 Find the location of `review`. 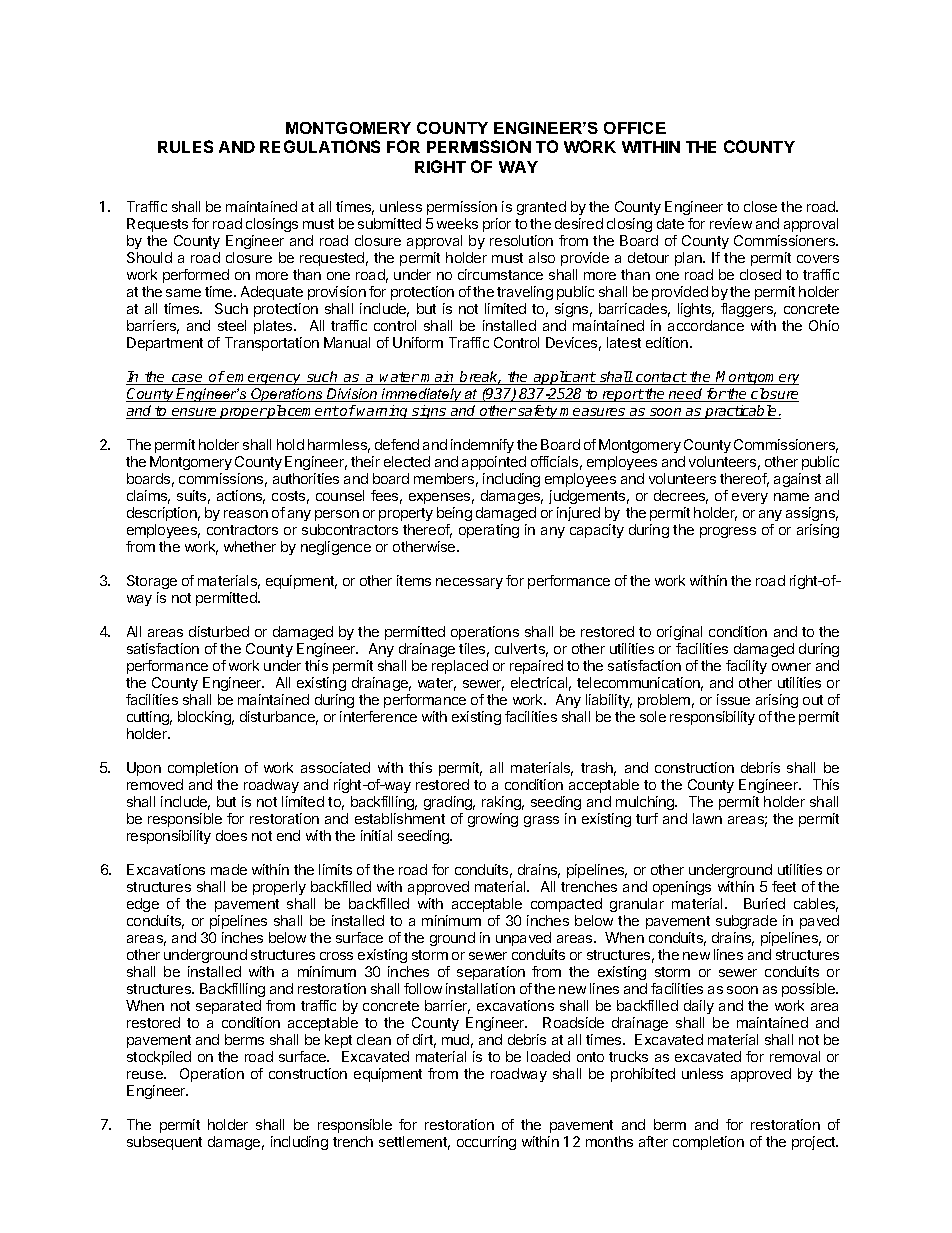

review is located at coordinates (731, 223).
